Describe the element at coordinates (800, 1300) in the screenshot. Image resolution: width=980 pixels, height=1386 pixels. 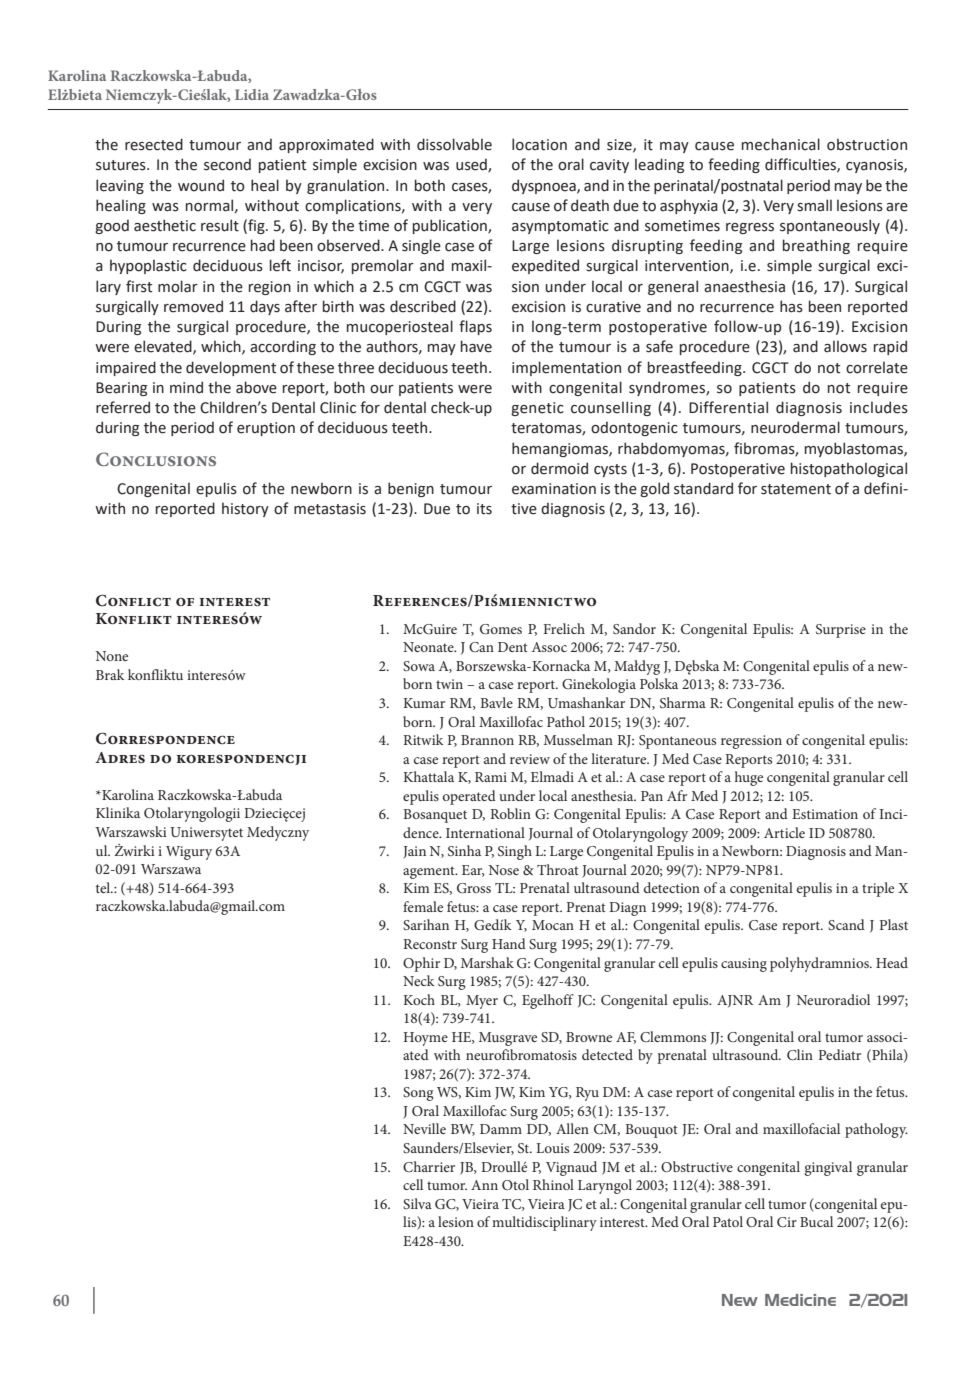
I see `Medicine` at that location.
